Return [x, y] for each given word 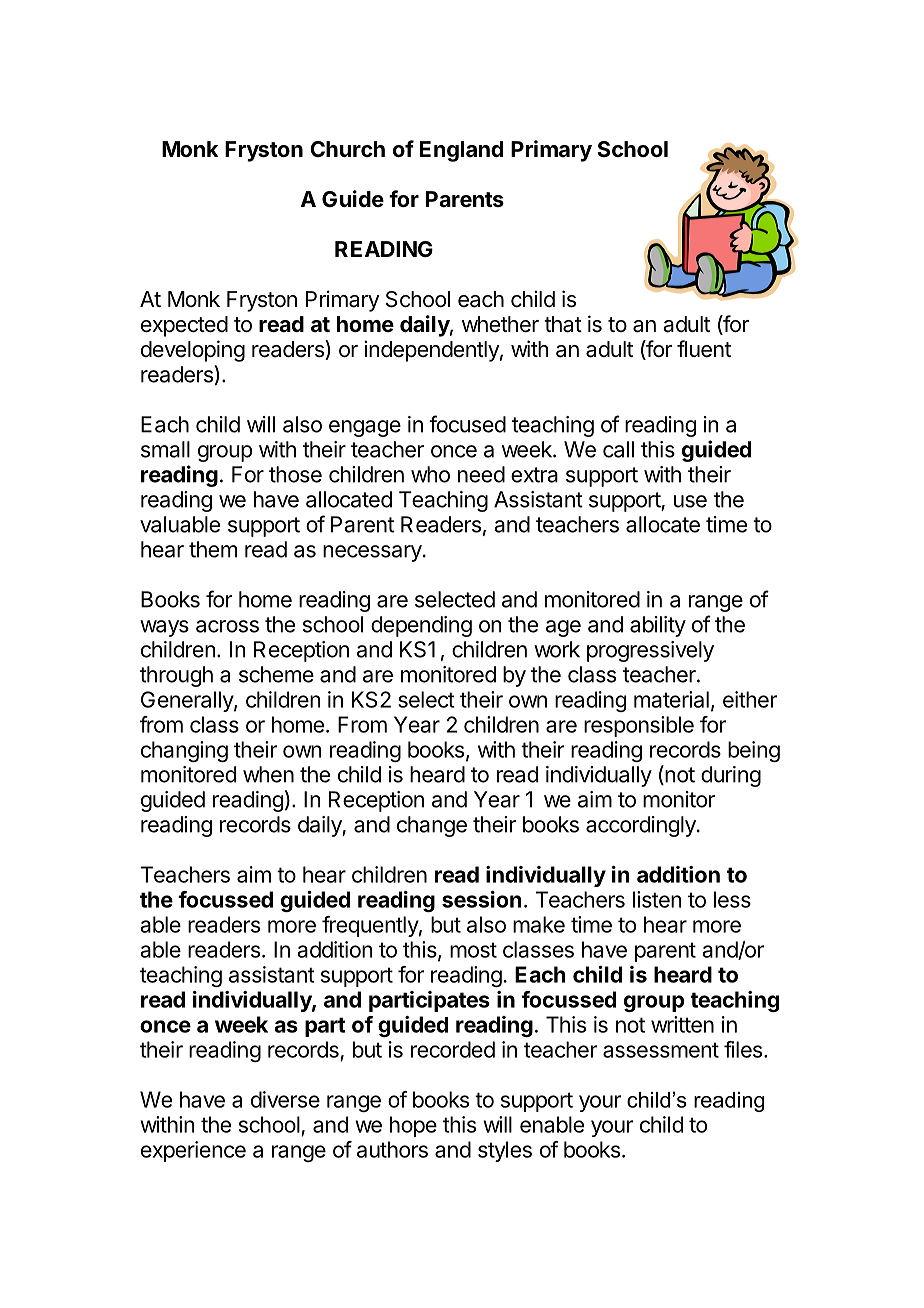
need [481, 474]
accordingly [642, 826]
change [432, 826]
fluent [704, 348]
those [295, 474]
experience [193, 1151]
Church [347, 149]
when [268, 774]
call [618, 449]
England [461, 151]
